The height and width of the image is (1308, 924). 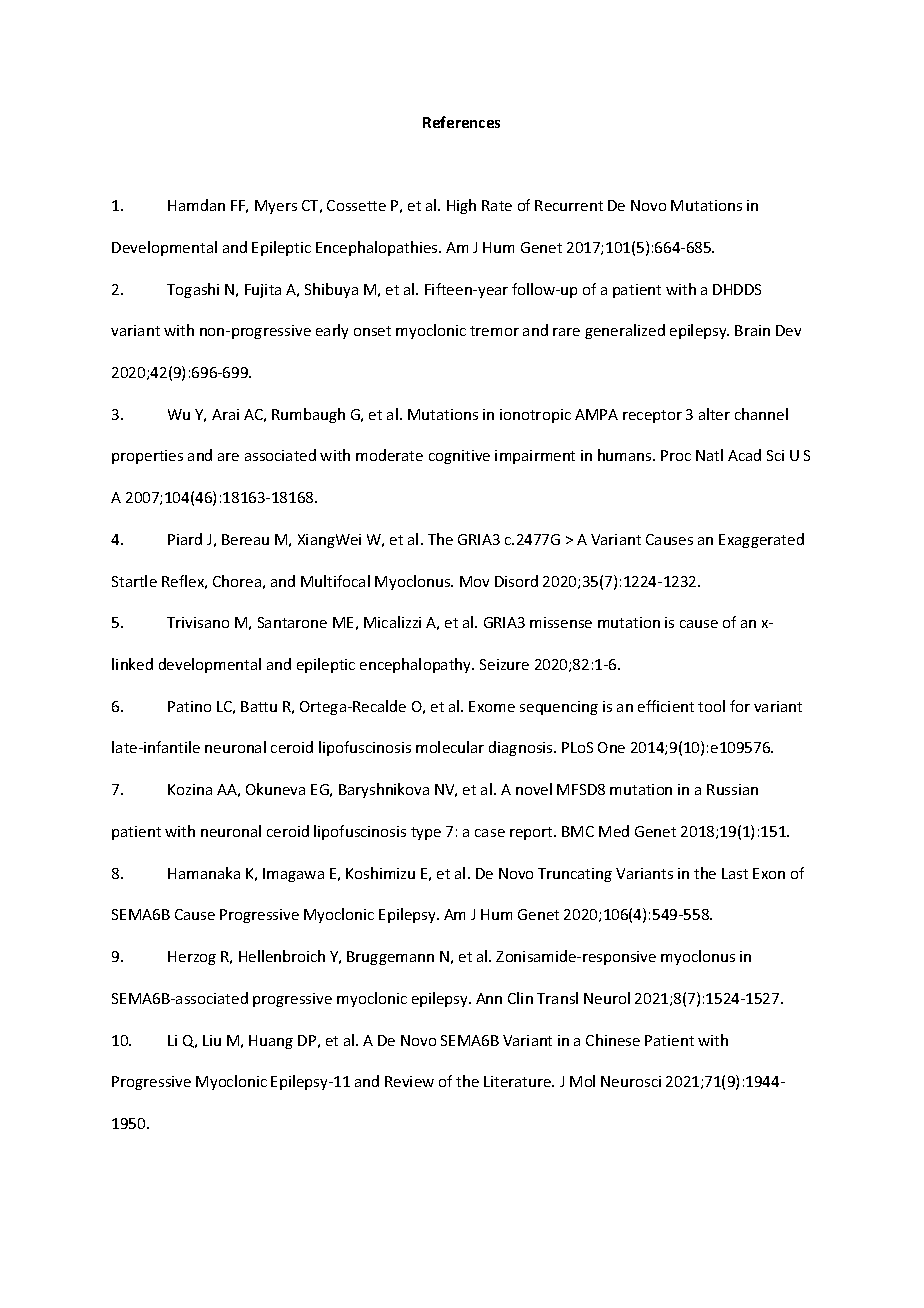 I want to click on Liu, so click(x=212, y=1040).
